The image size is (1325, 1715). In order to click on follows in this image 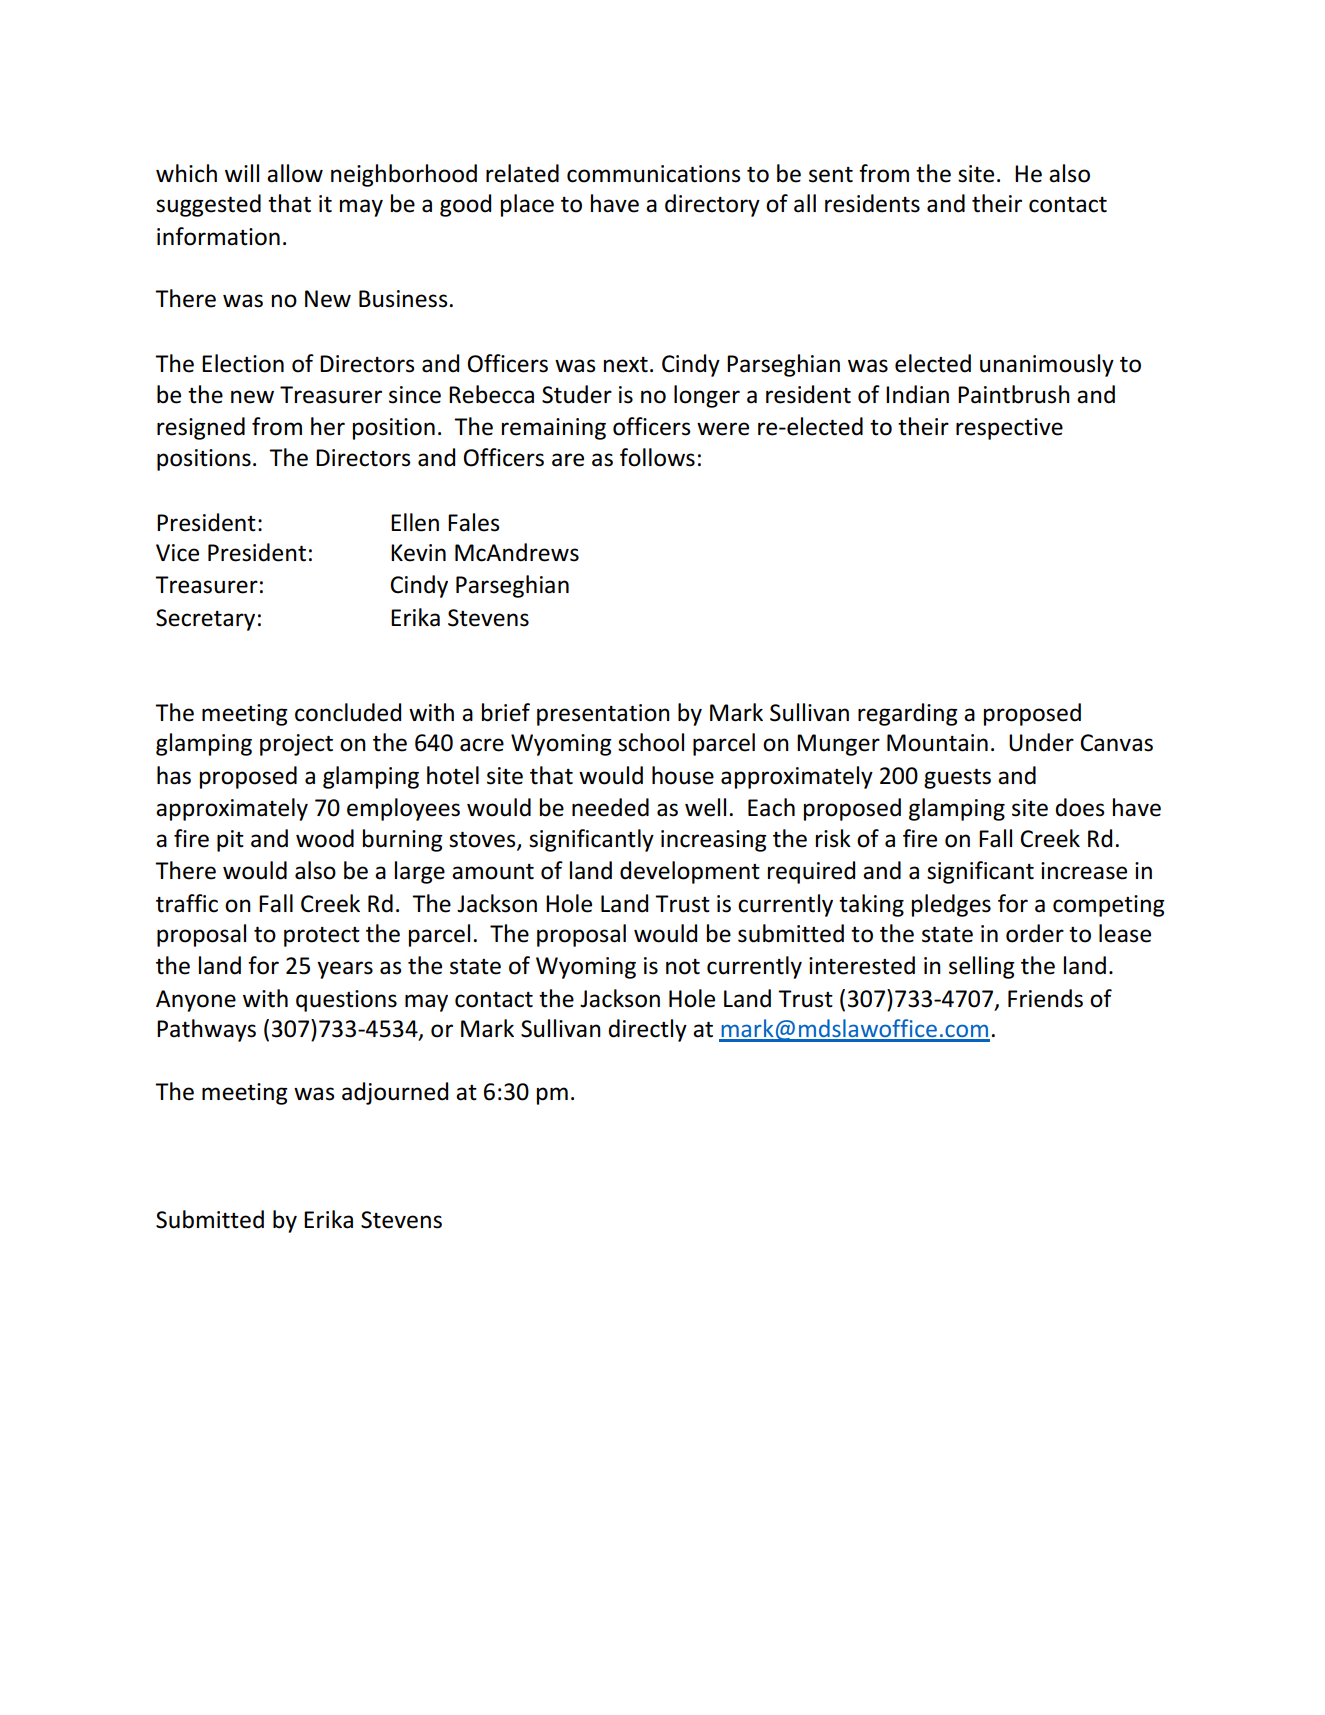, I will do `click(657, 457)`.
